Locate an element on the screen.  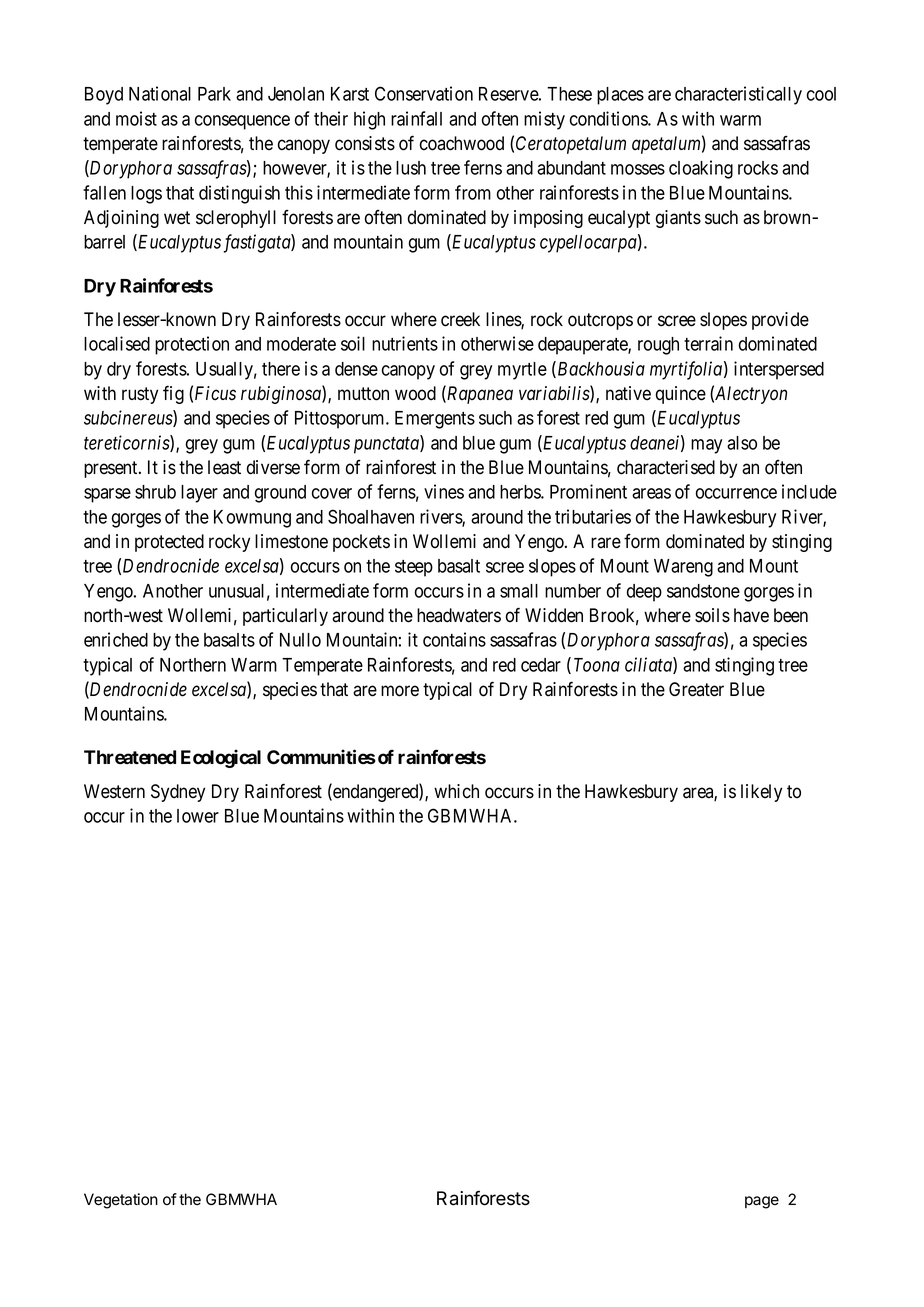
interspersed is located at coordinates (779, 370).
